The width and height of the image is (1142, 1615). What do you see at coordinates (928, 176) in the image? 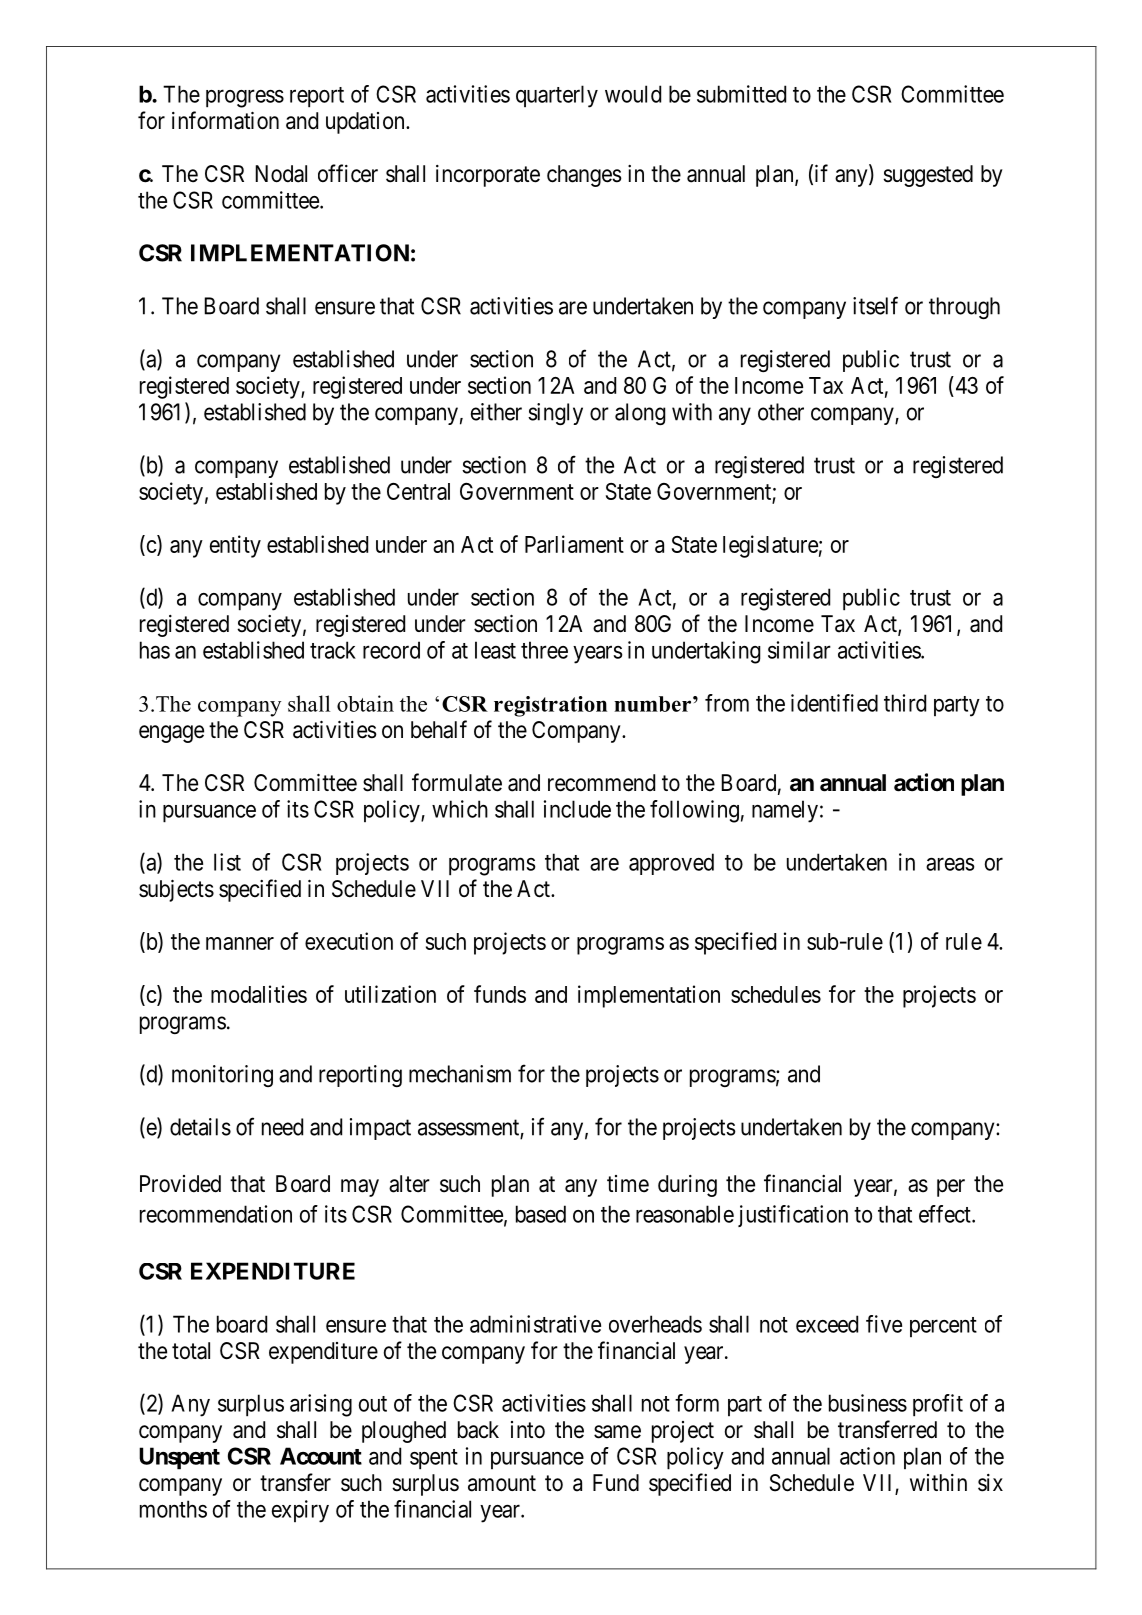
I see `suggested` at bounding box center [928, 176].
